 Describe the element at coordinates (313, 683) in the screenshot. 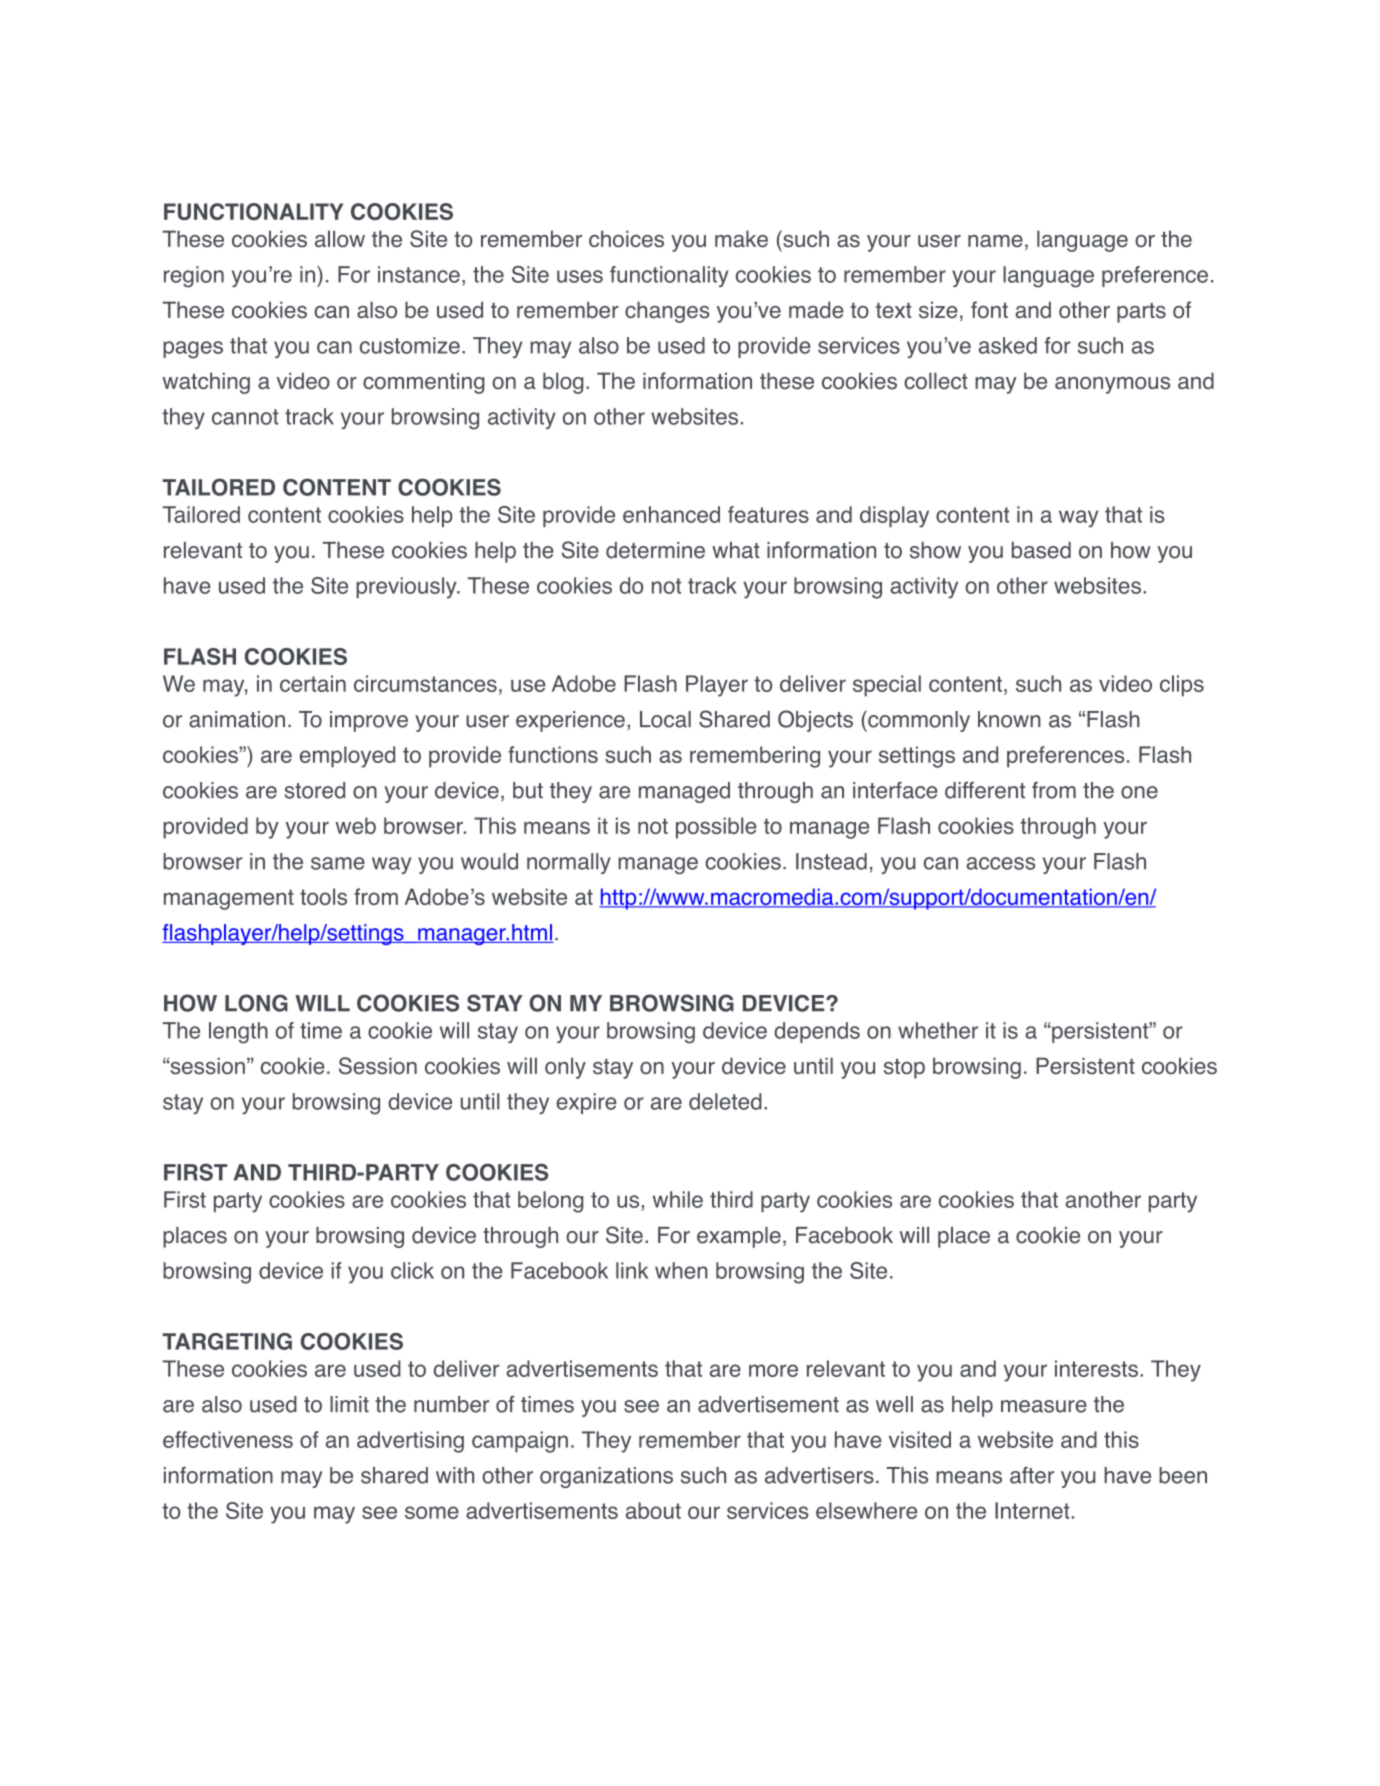

I see `certain` at that location.
